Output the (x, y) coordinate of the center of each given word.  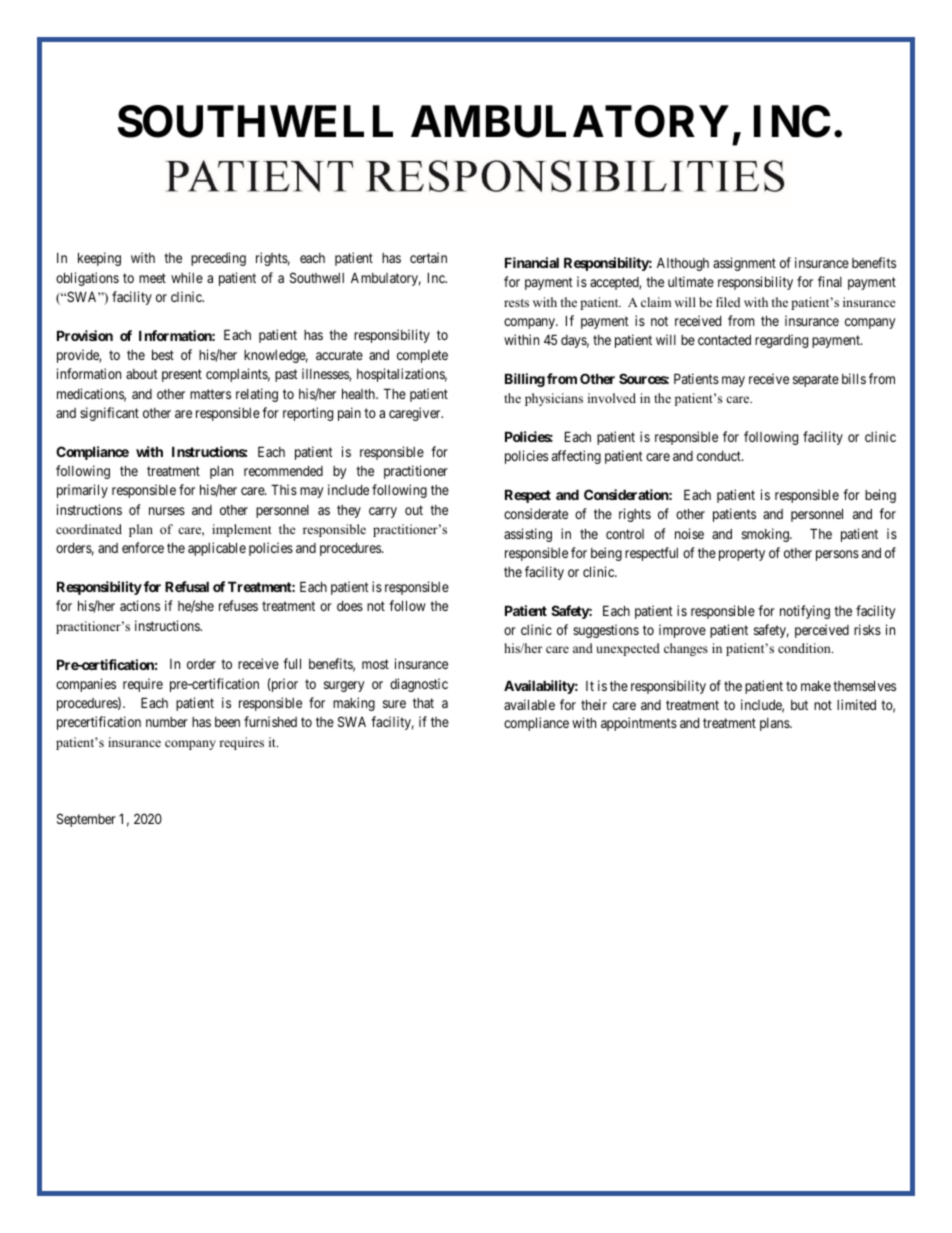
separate (816, 380)
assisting (528, 535)
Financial (532, 262)
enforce (143, 547)
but (799, 705)
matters (210, 394)
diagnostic (419, 685)
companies (86, 685)
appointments (639, 724)
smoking (766, 535)
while (187, 277)
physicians (554, 399)
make (816, 685)
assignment (744, 264)
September (86, 820)
